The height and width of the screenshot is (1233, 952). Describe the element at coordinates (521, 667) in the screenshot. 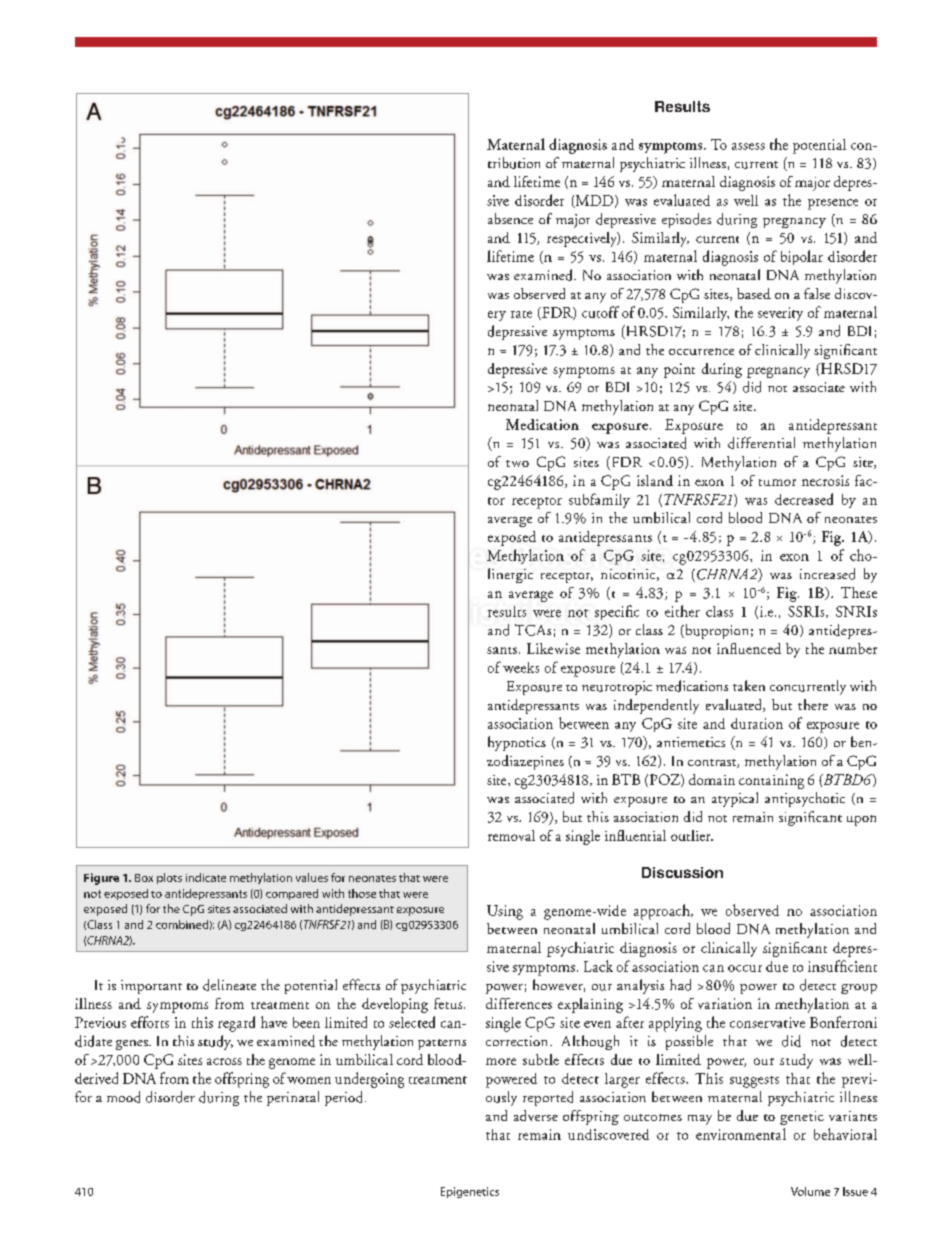

I see `weeks` at that location.
